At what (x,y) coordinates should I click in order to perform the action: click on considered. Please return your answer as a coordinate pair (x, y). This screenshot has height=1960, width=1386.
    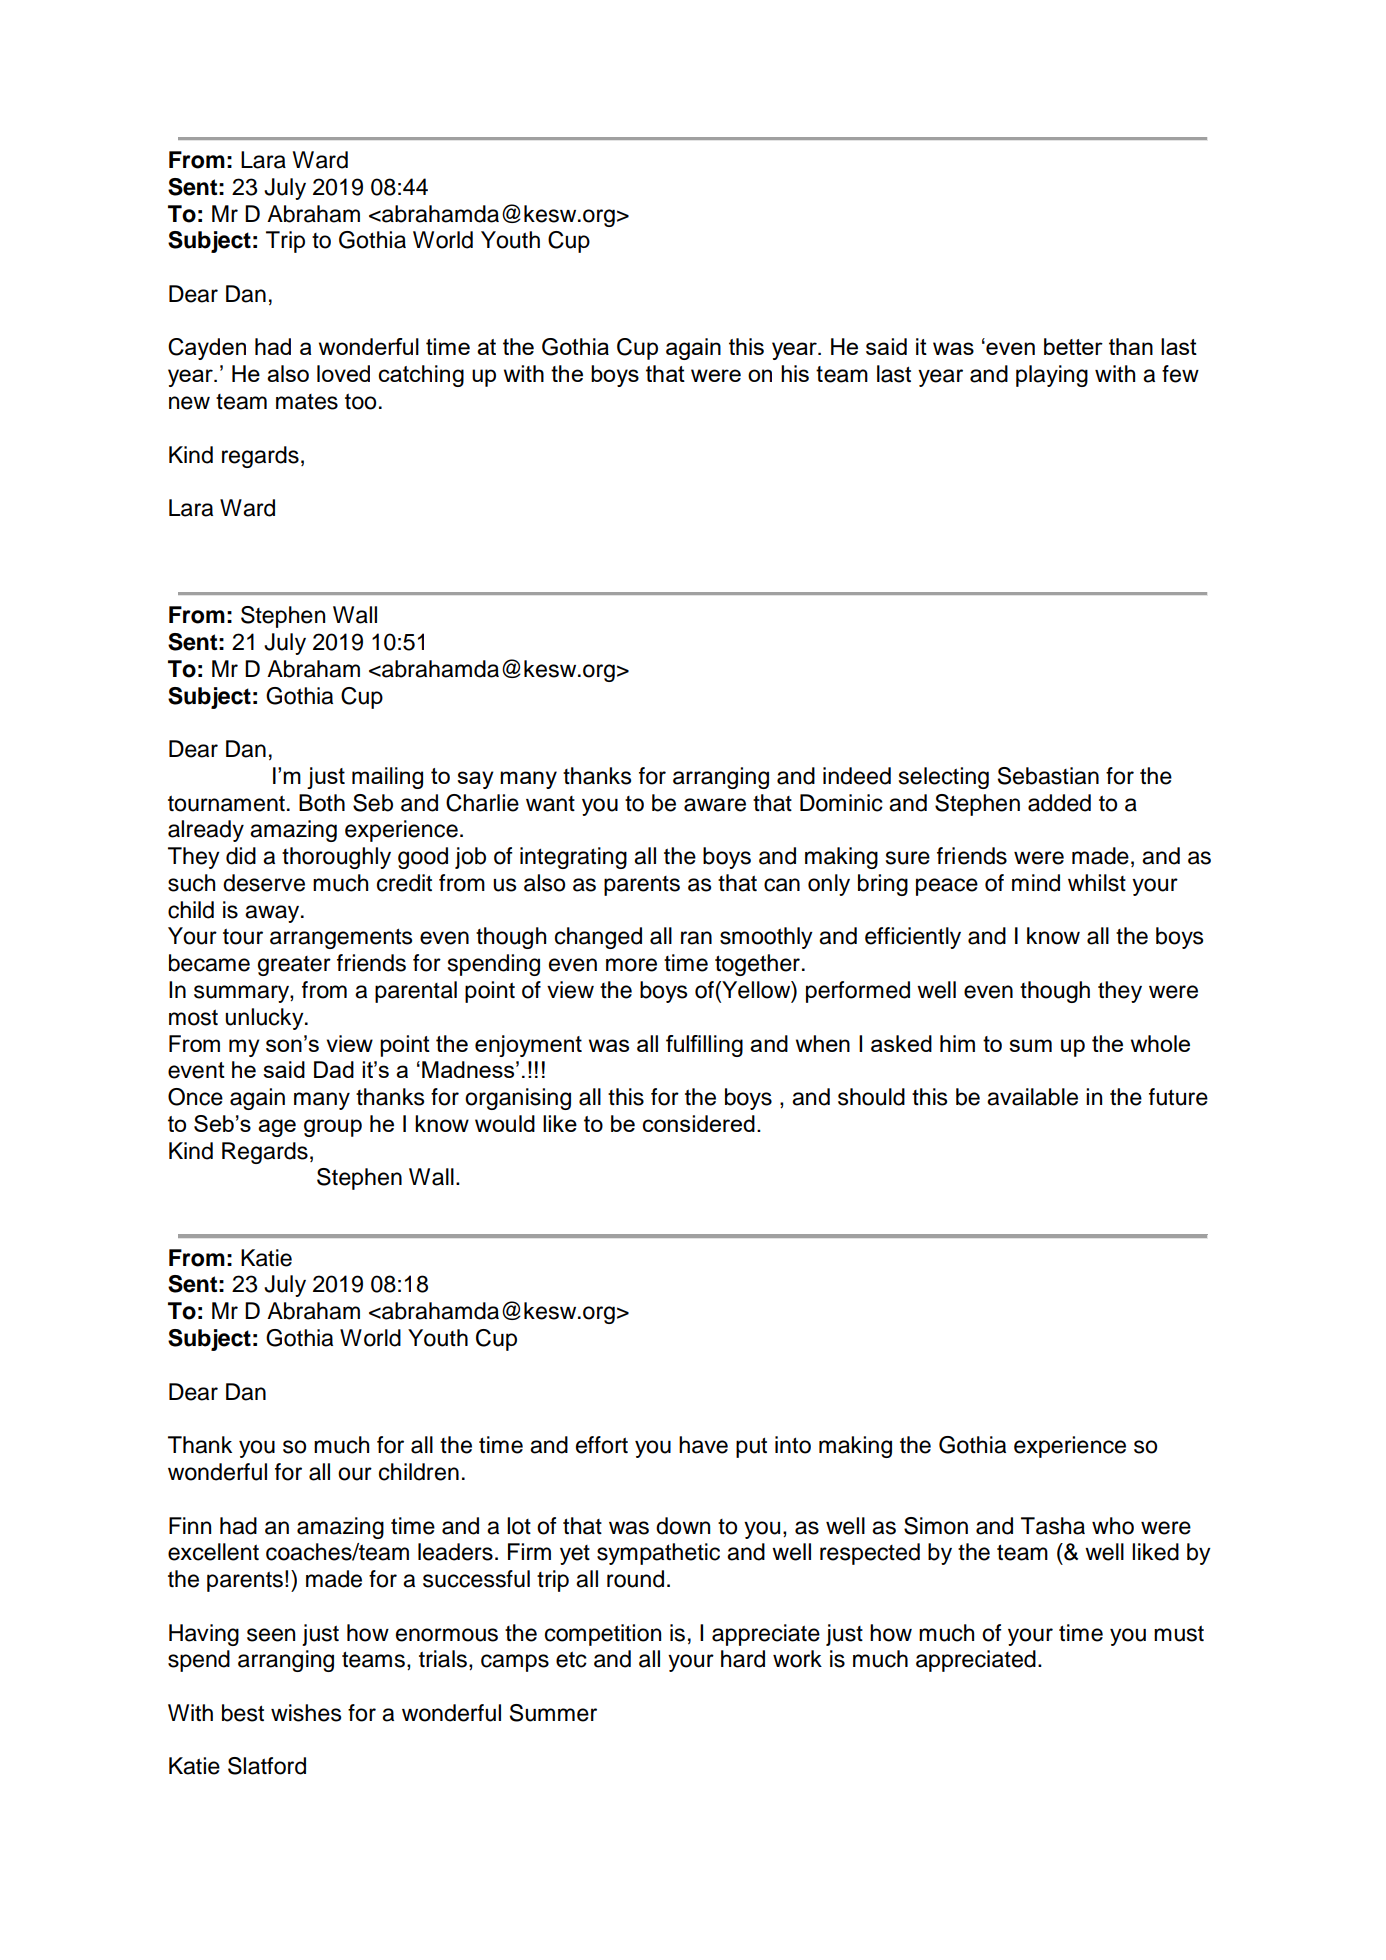
    Looking at the image, I should click on (698, 1123).
